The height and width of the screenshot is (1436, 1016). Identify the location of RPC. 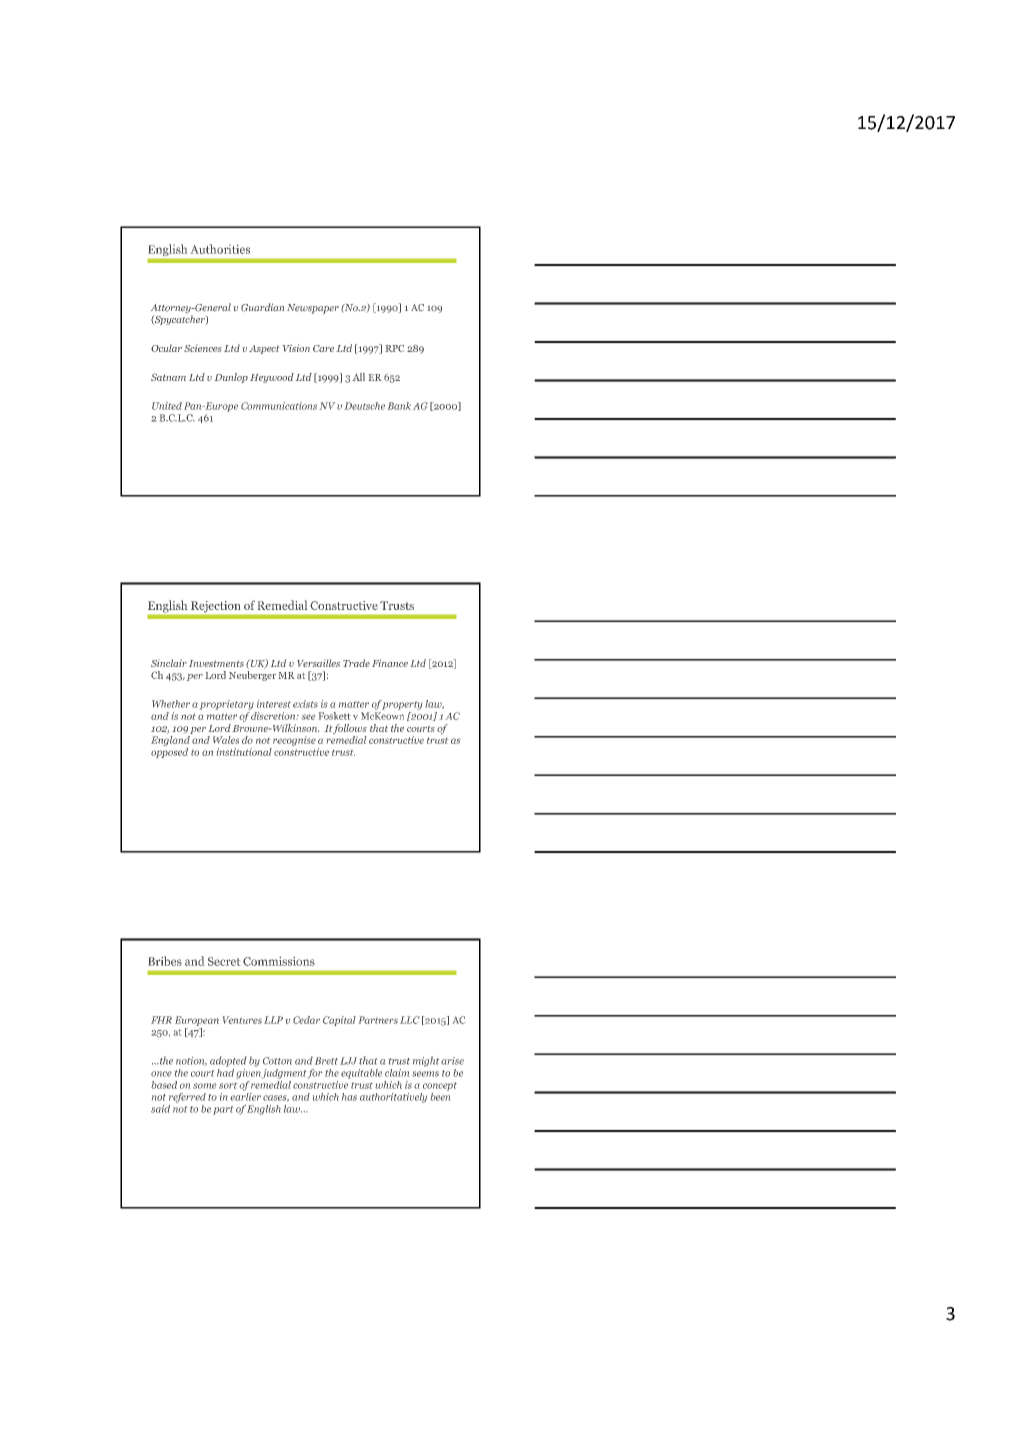
(395, 348).
